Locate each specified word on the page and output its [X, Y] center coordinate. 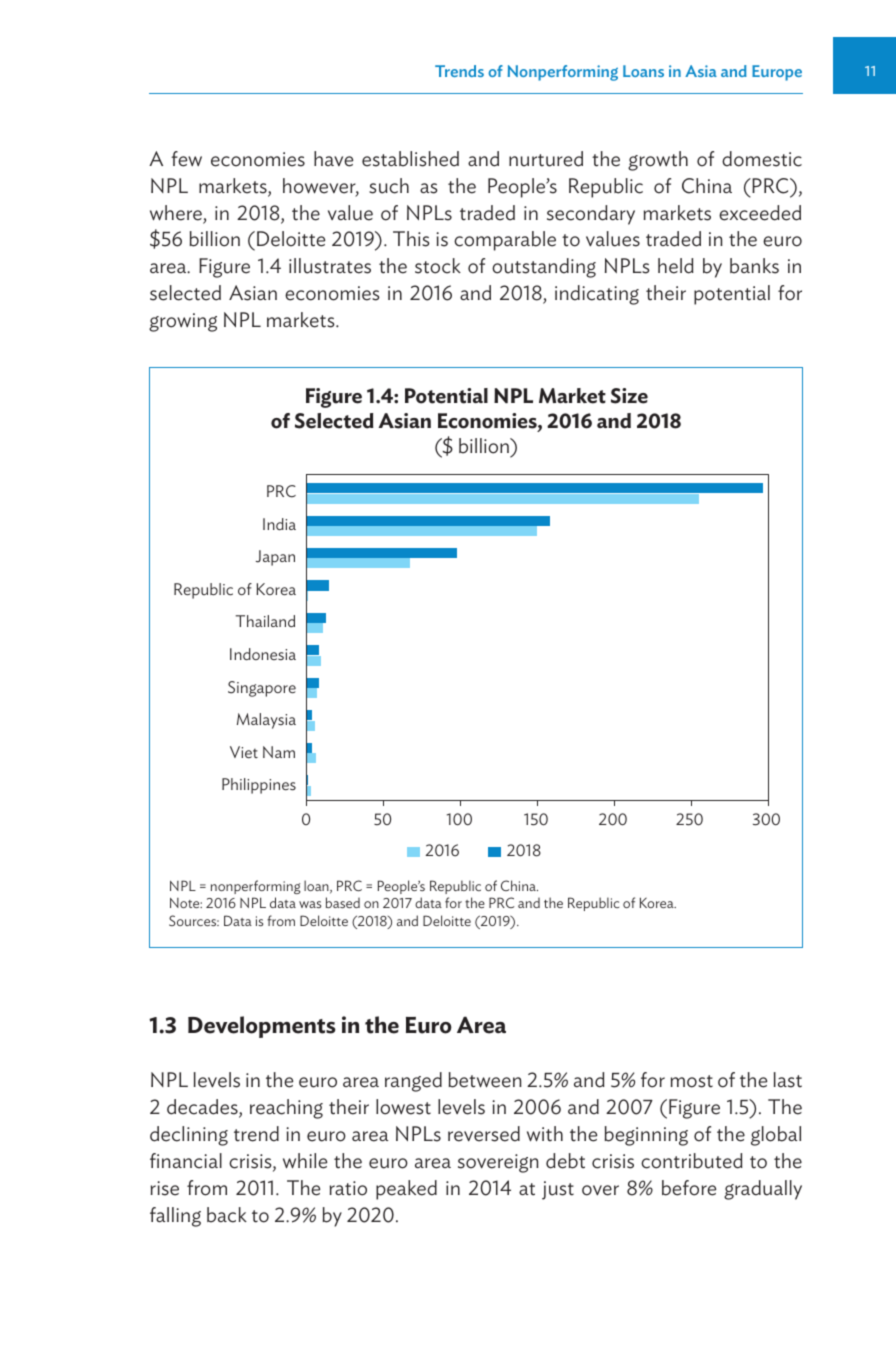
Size [629, 396]
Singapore [262, 689]
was [310, 904]
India [279, 524]
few [186, 159]
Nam [279, 752]
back [227, 1215]
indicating [597, 295]
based [343, 902]
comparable [505, 241]
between [485, 1080]
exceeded [760, 213]
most [692, 1081]
